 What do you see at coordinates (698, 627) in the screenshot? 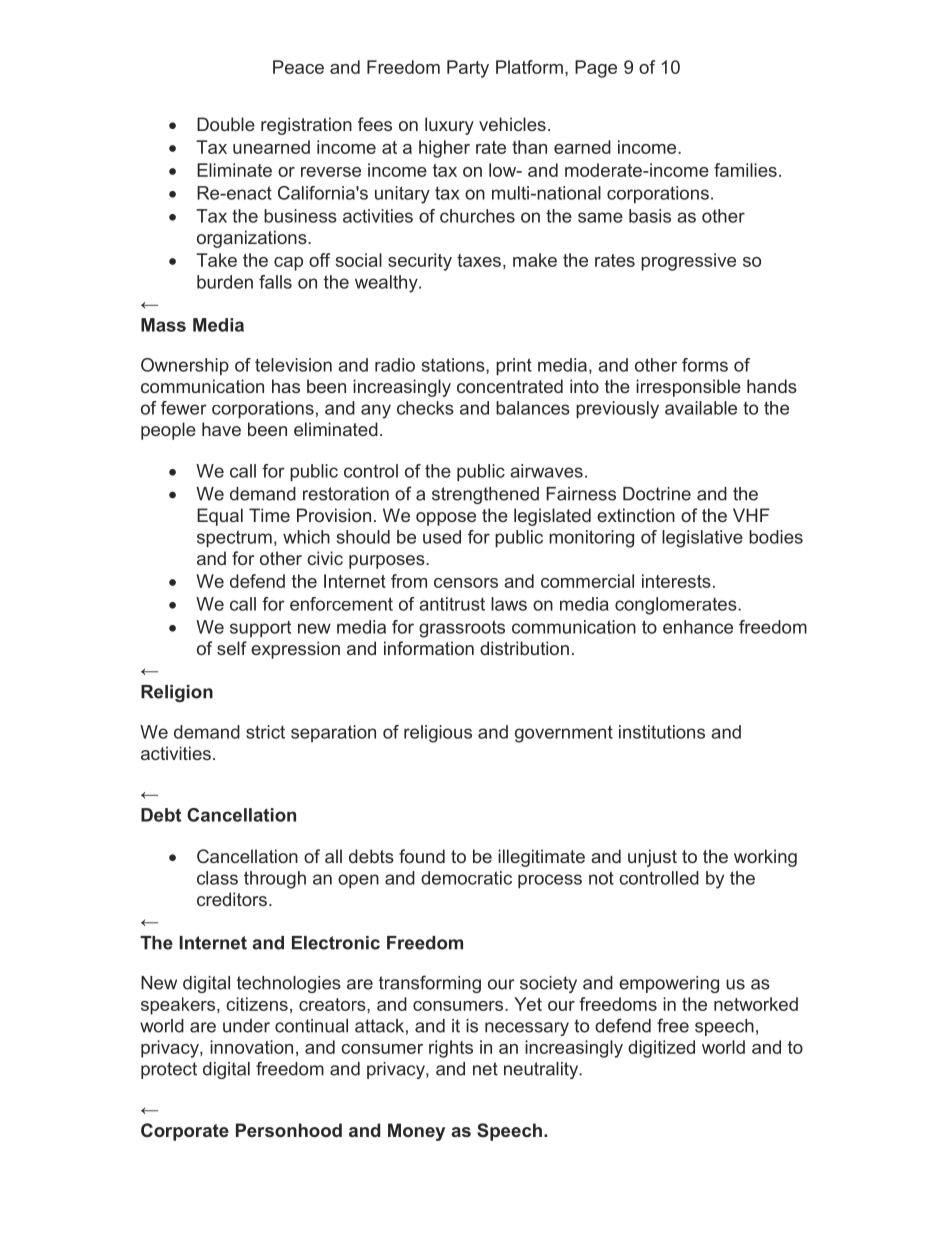
I see `enhance` at bounding box center [698, 627].
